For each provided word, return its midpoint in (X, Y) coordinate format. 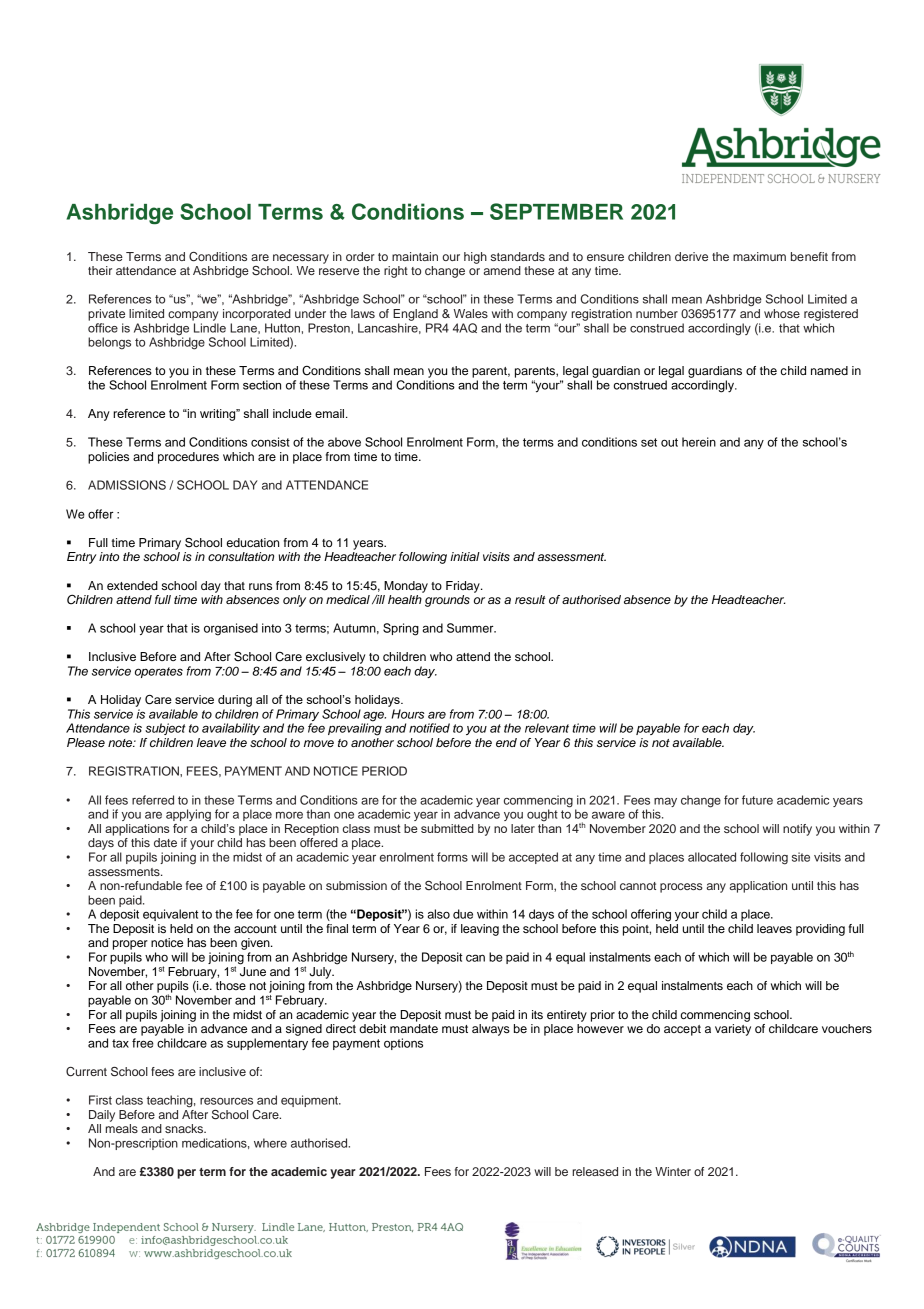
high (475, 258)
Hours (408, 714)
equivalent (171, 915)
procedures (188, 458)
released (595, 1171)
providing (820, 930)
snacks (185, 1128)
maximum (759, 256)
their (100, 270)
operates (159, 672)
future (757, 800)
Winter (673, 1171)
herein (699, 442)
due (463, 914)
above (344, 442)
